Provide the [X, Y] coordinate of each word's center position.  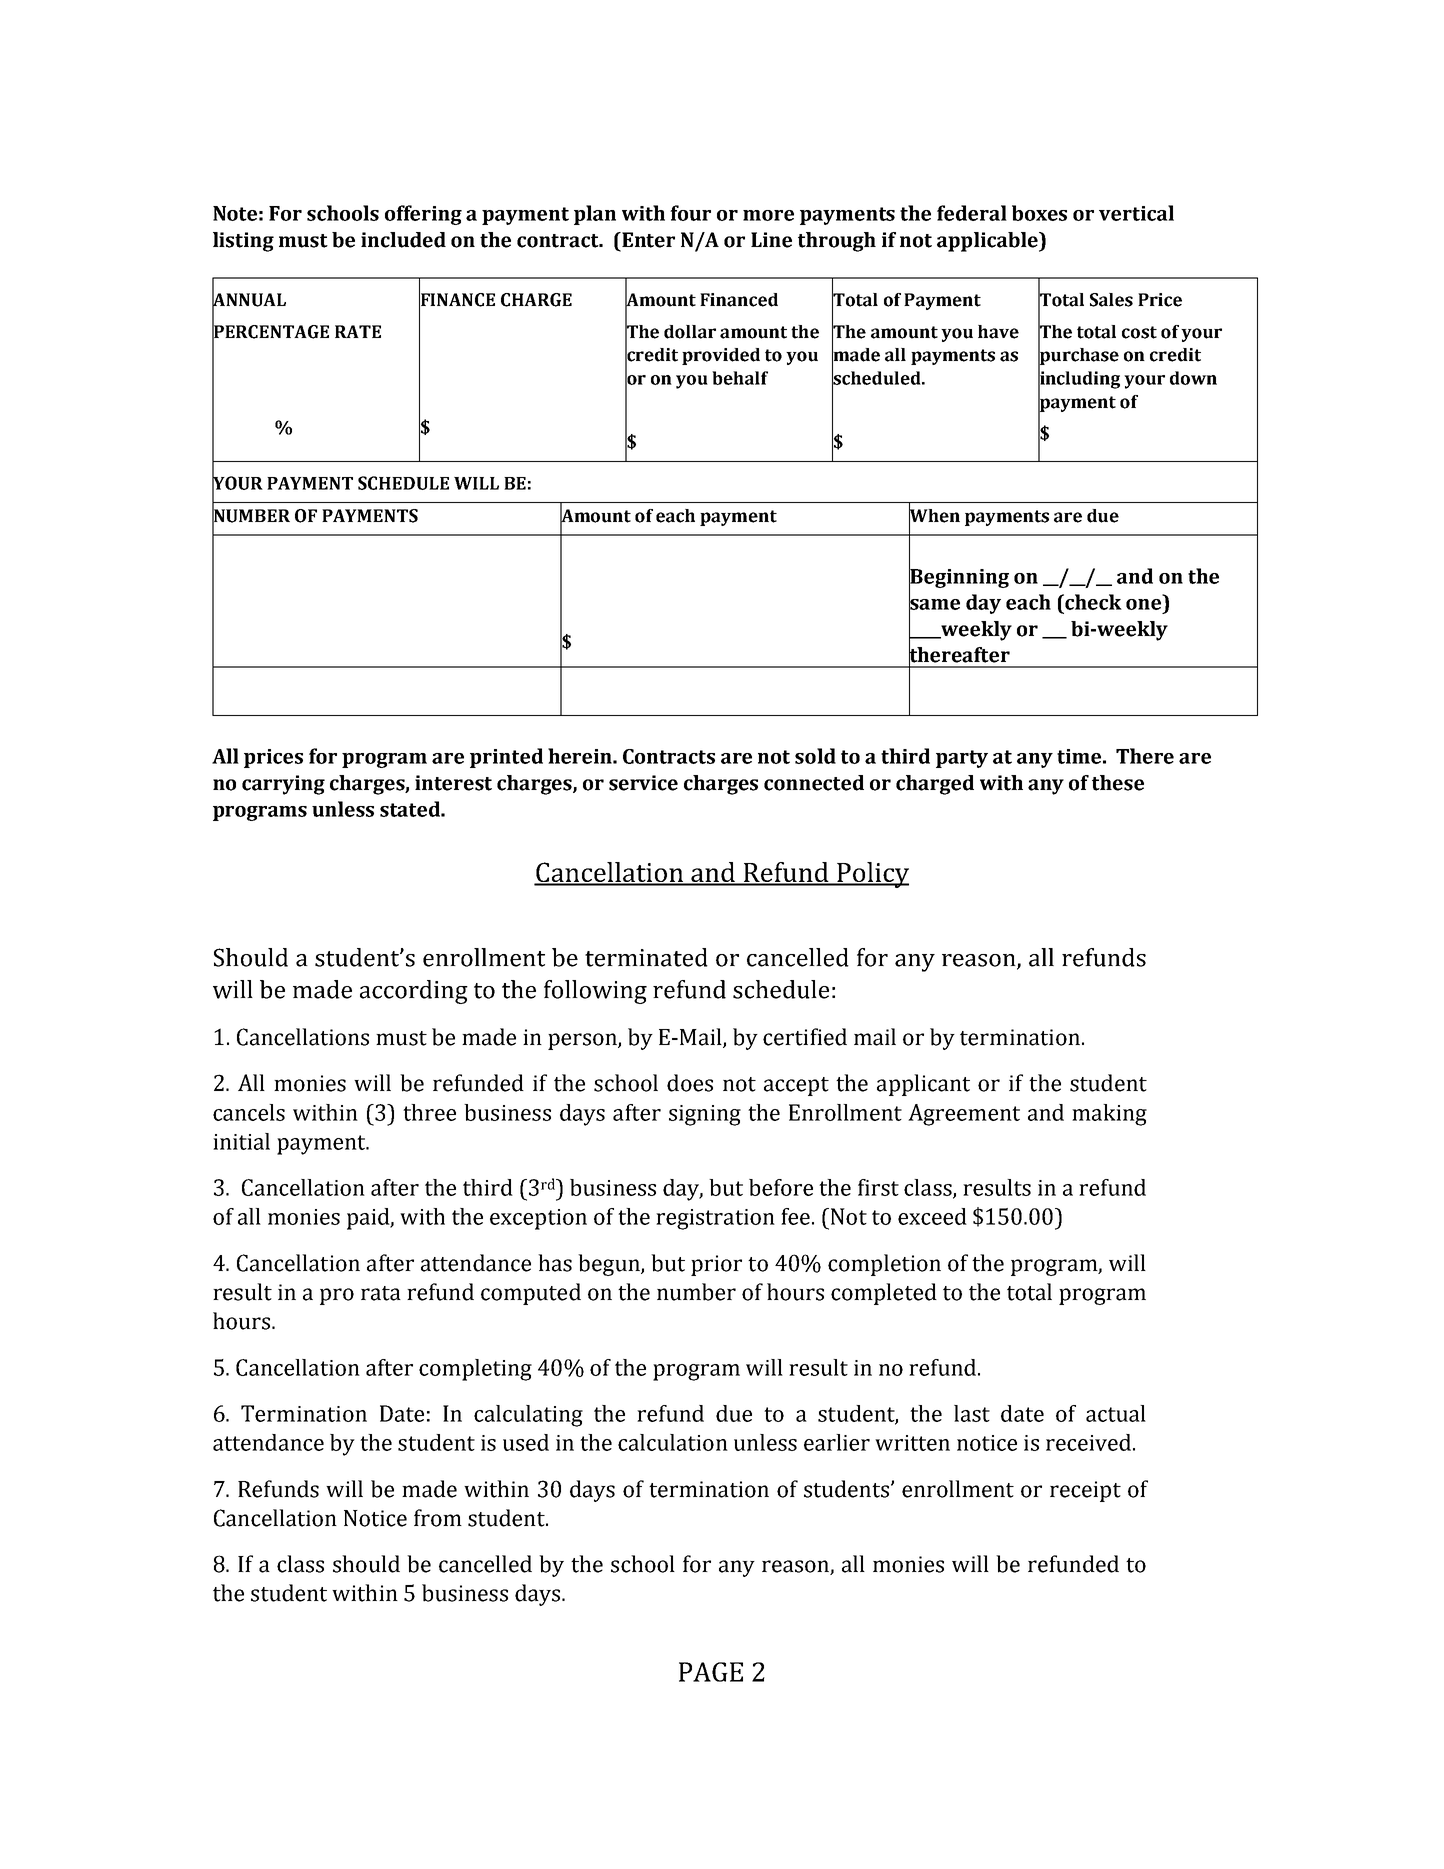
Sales [1111, 300]
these [1118, 783]
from [438, 1518]
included [403, 240]
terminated [646, 957]
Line [771, 240]
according [414, 992]
